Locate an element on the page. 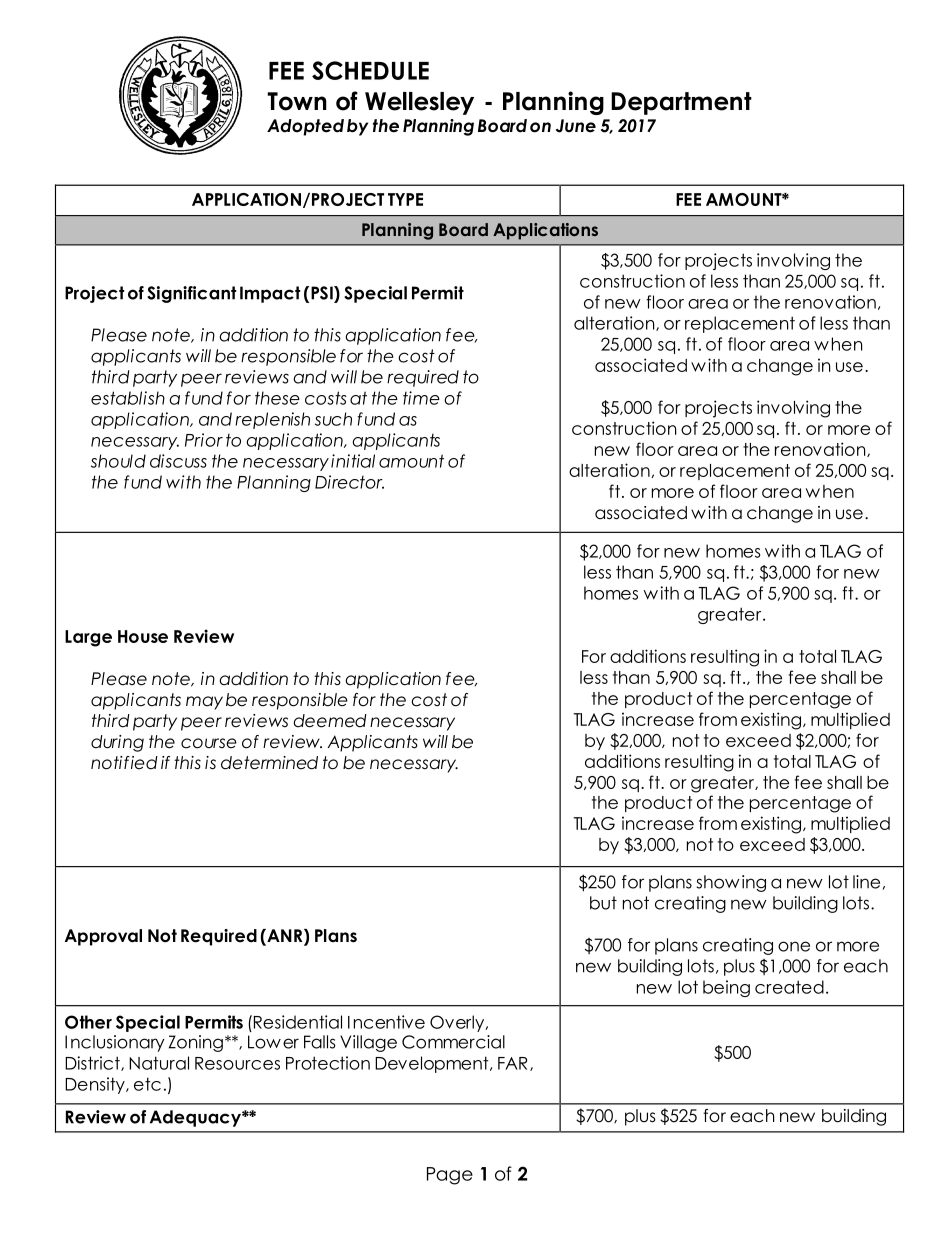 The height and width of the document is (1233, 952). notified is located at coordinates (124, 763).
